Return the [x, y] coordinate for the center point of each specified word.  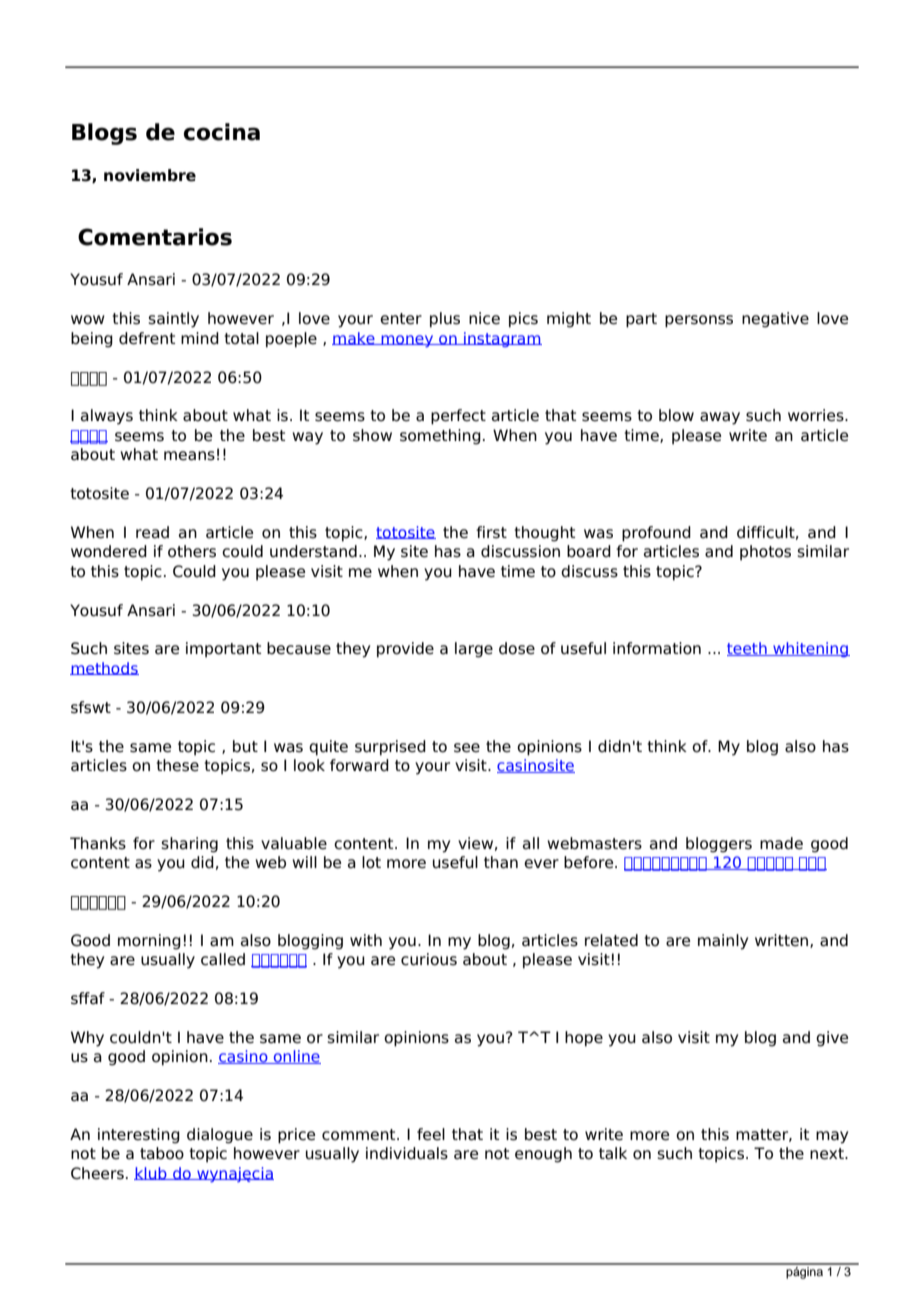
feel [431, 1134]
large [474, 650]
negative [775, 320]
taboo [162, 1153]
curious [429, 959]
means [189, 456]
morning [149, 942]
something [440, 437]
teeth [748, 649]
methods [104, 668]
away [720, 418]
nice [484, 318]
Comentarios [155, 237]
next [828, 1154]
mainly [723, 942]
